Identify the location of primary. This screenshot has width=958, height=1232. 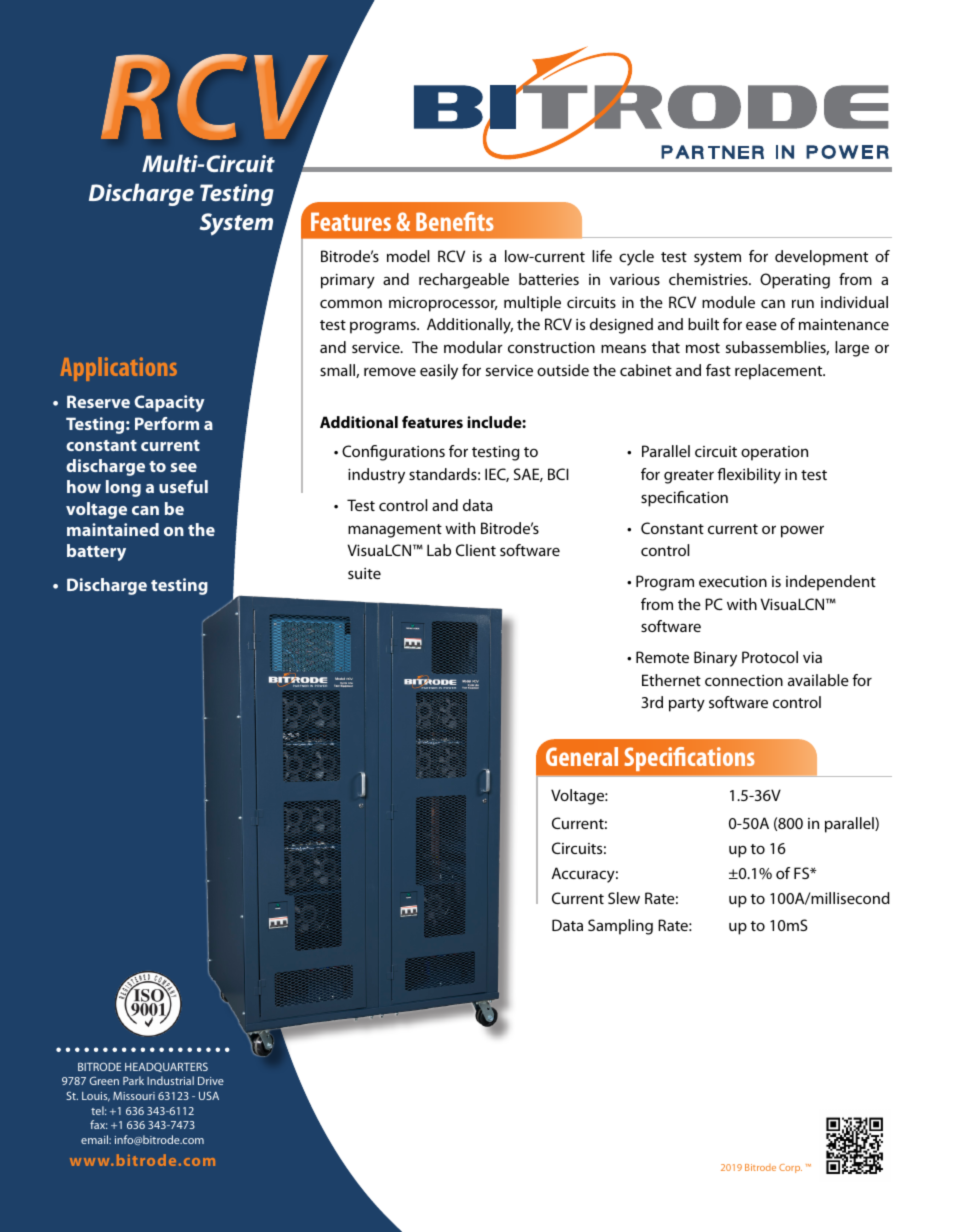
(348, 281).
